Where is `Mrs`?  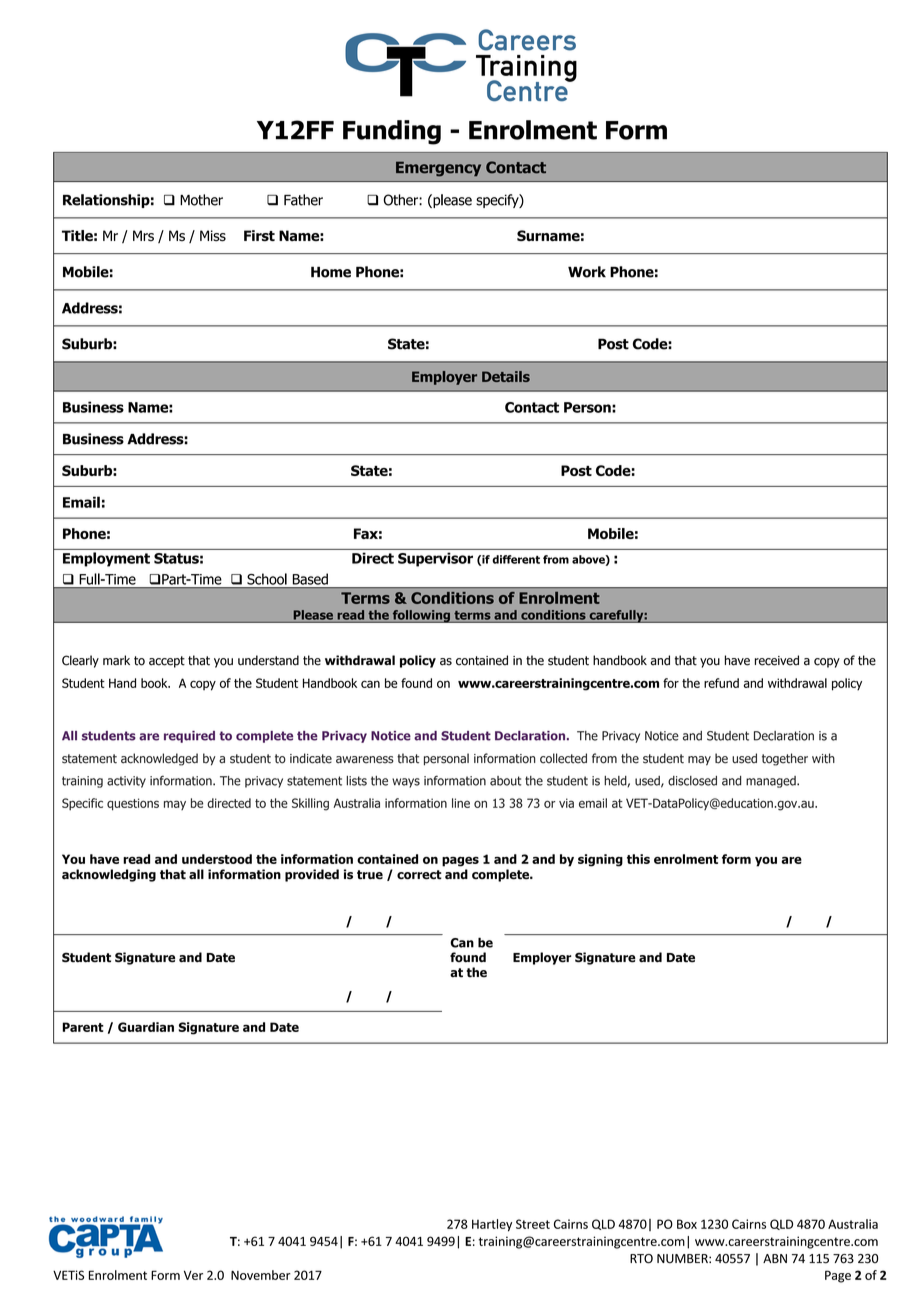
Mrs is located at coordinates (143, 236).
